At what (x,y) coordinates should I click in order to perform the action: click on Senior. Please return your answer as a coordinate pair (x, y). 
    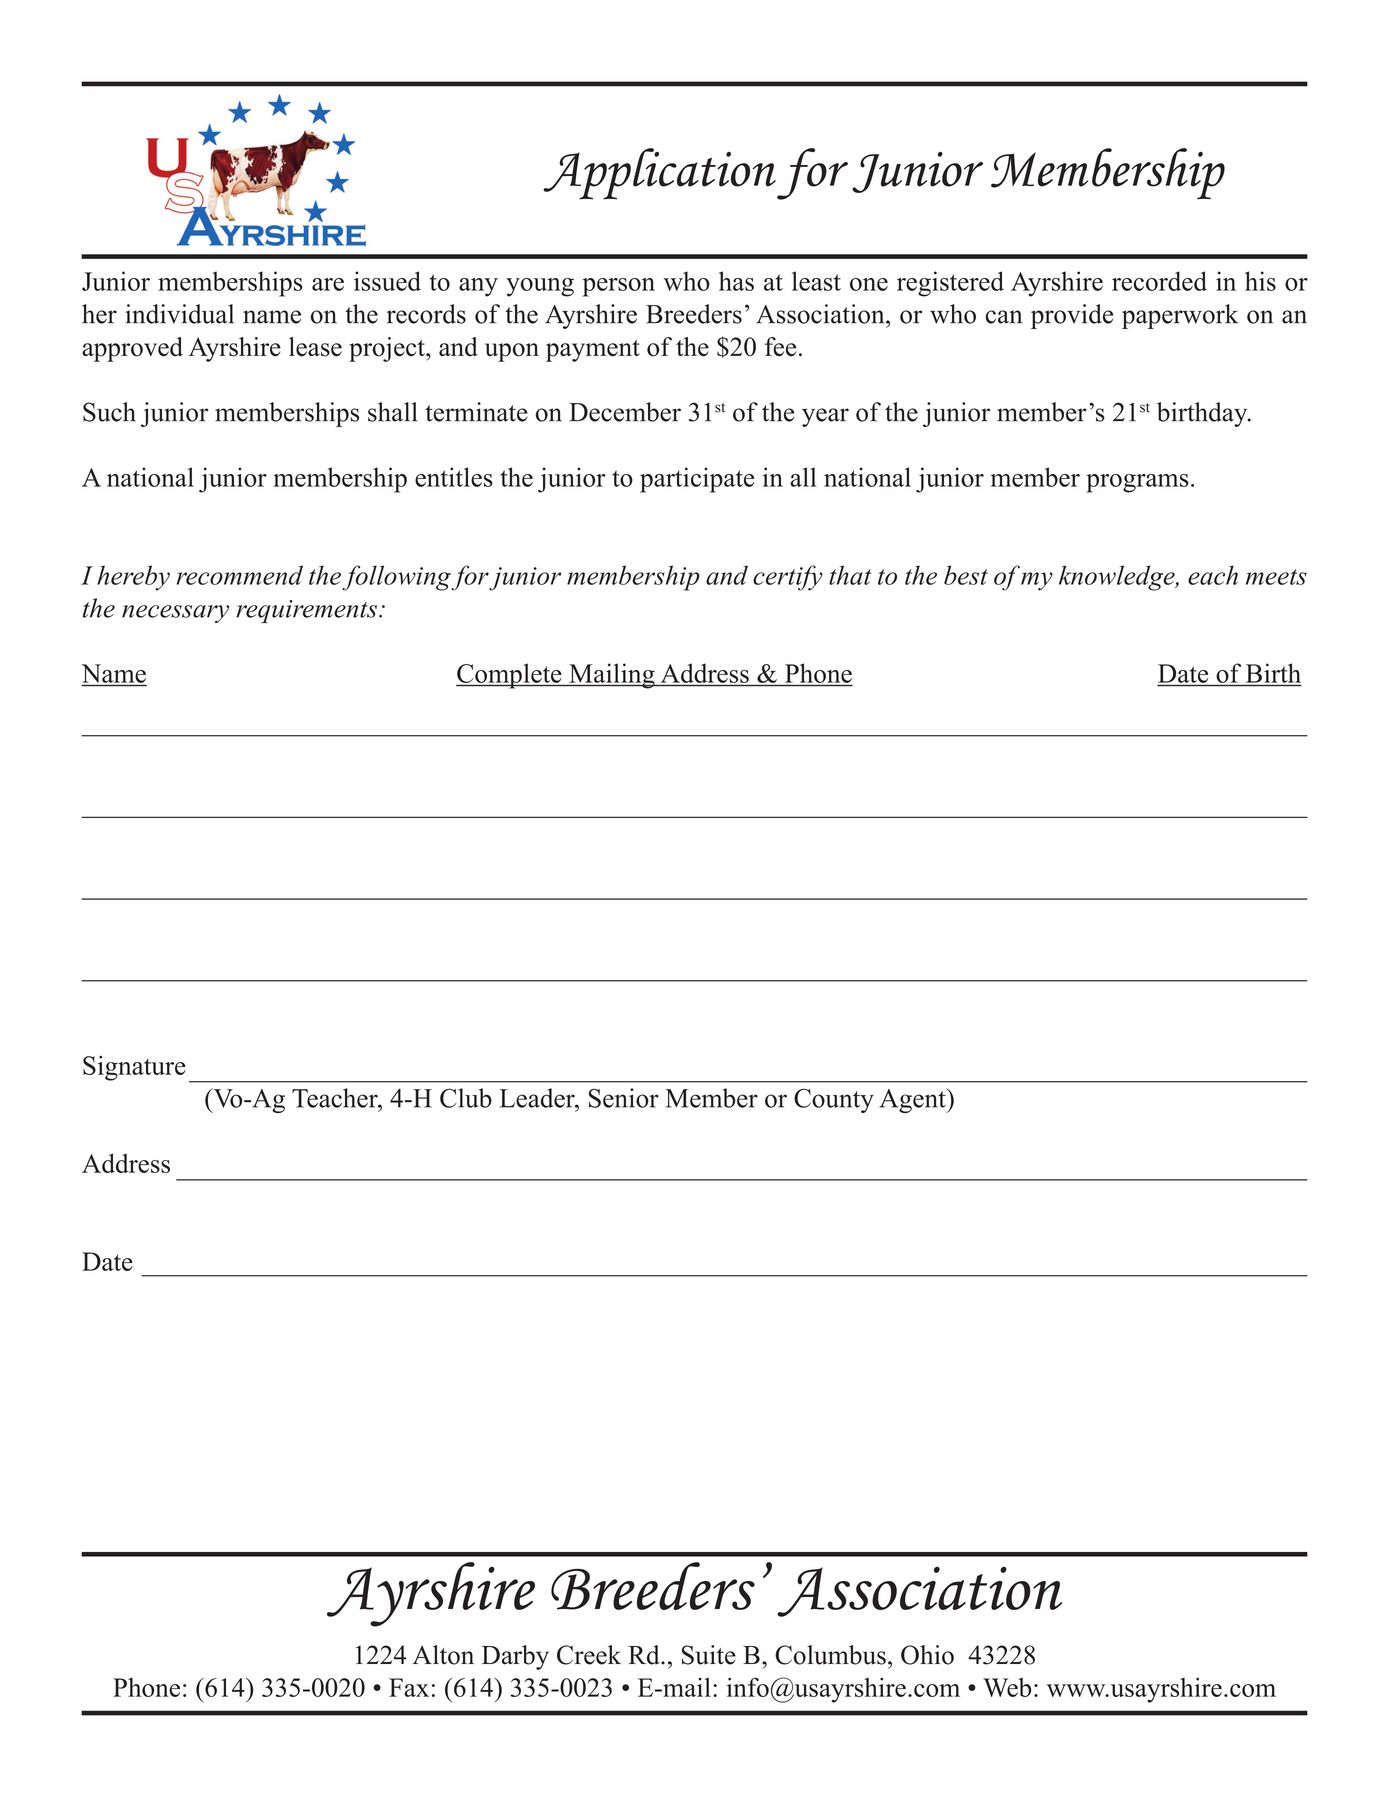
    Looking at the image, I should click on (624, 1098).
